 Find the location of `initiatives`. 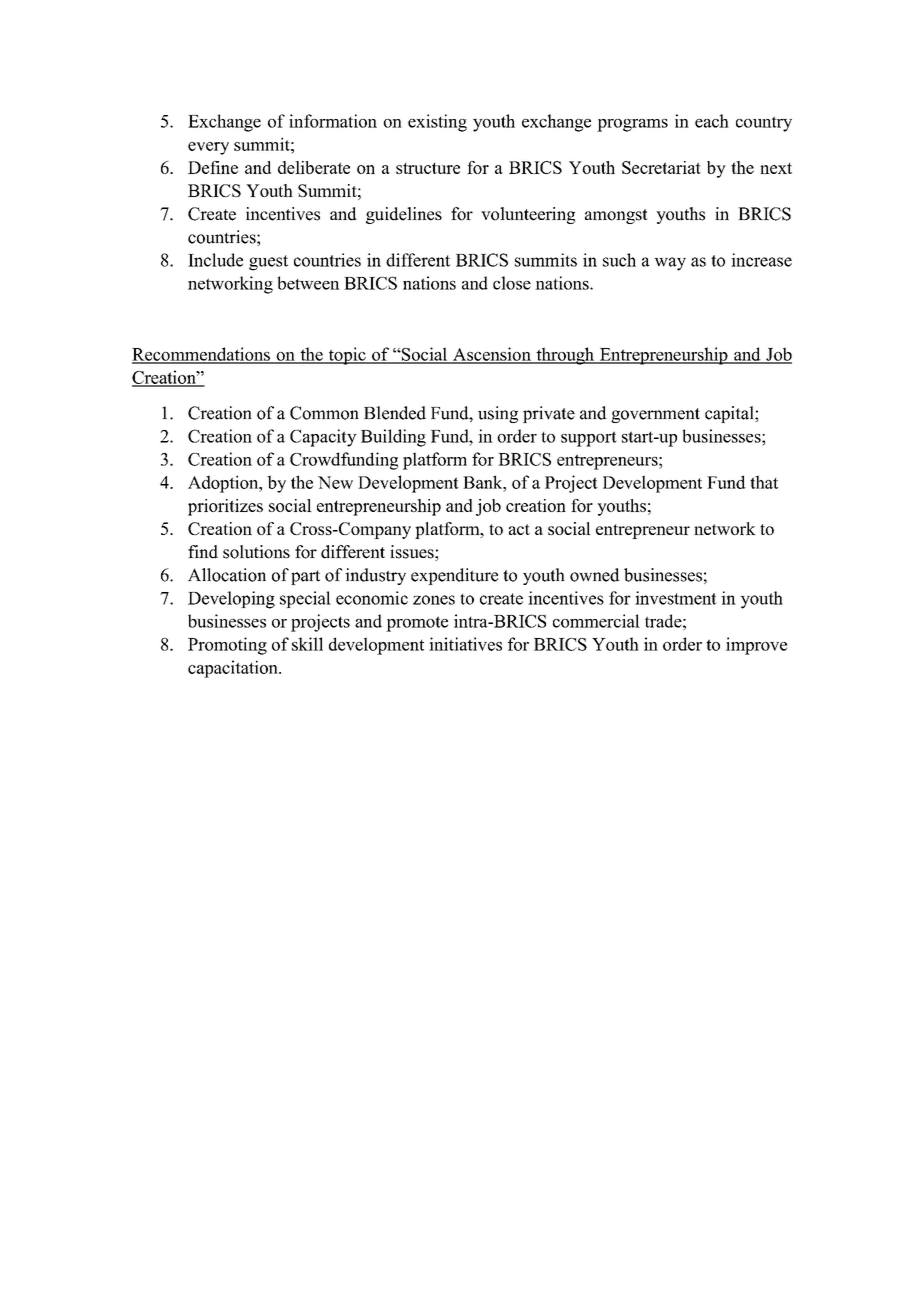

initiatives is located at coordinates (465, 644).
